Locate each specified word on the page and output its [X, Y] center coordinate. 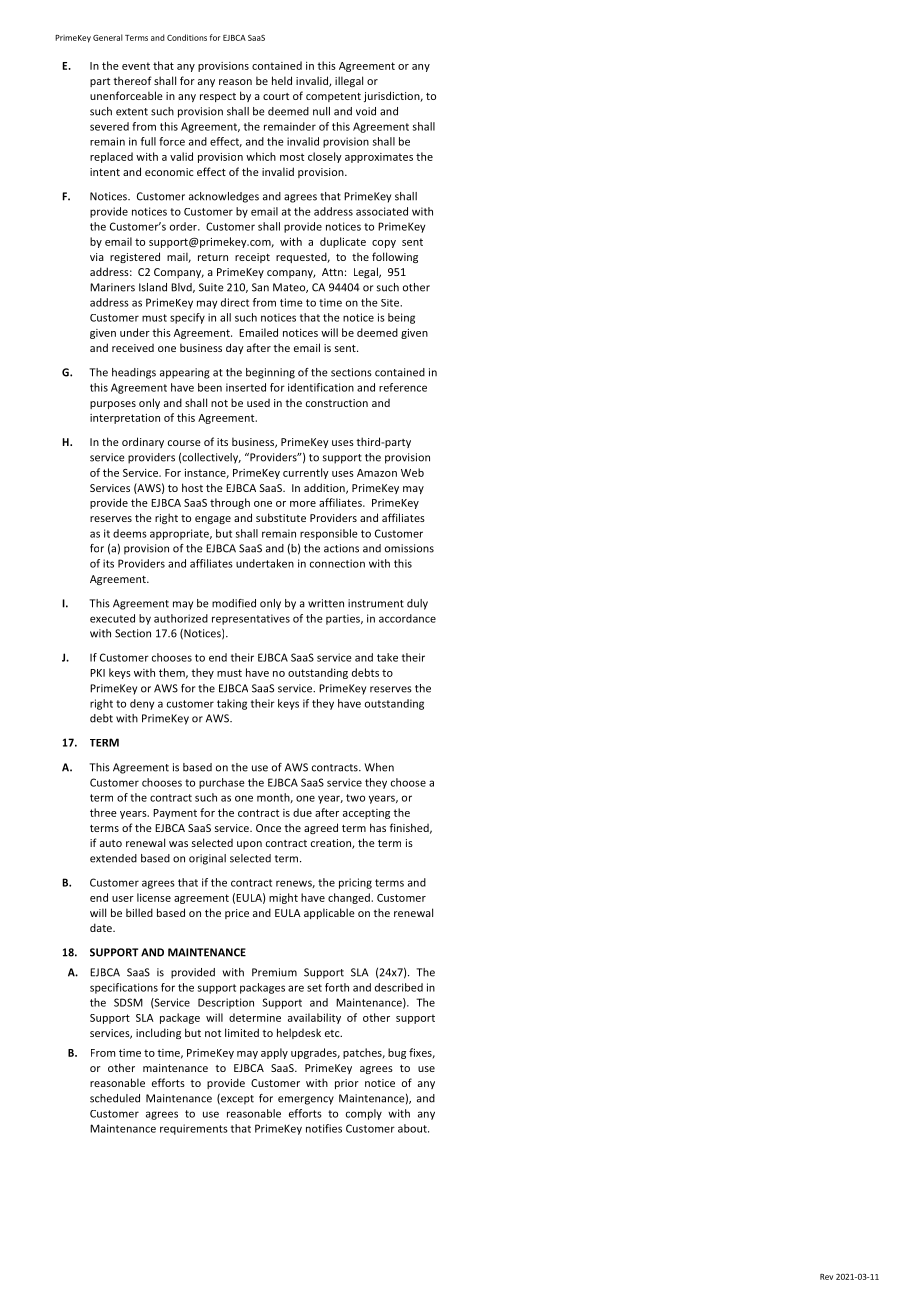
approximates [379, 158]
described [399, 987]
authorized [181, 618]
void [366, 111]
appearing [185, 373]
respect [218, 97]
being [401, 318]
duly [417, 604]
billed [139, 912]
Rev [826, 1277]
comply [364, 1114]
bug [397, 1053]
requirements [194, 1129]
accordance [407, 618]
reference [403, 387]
